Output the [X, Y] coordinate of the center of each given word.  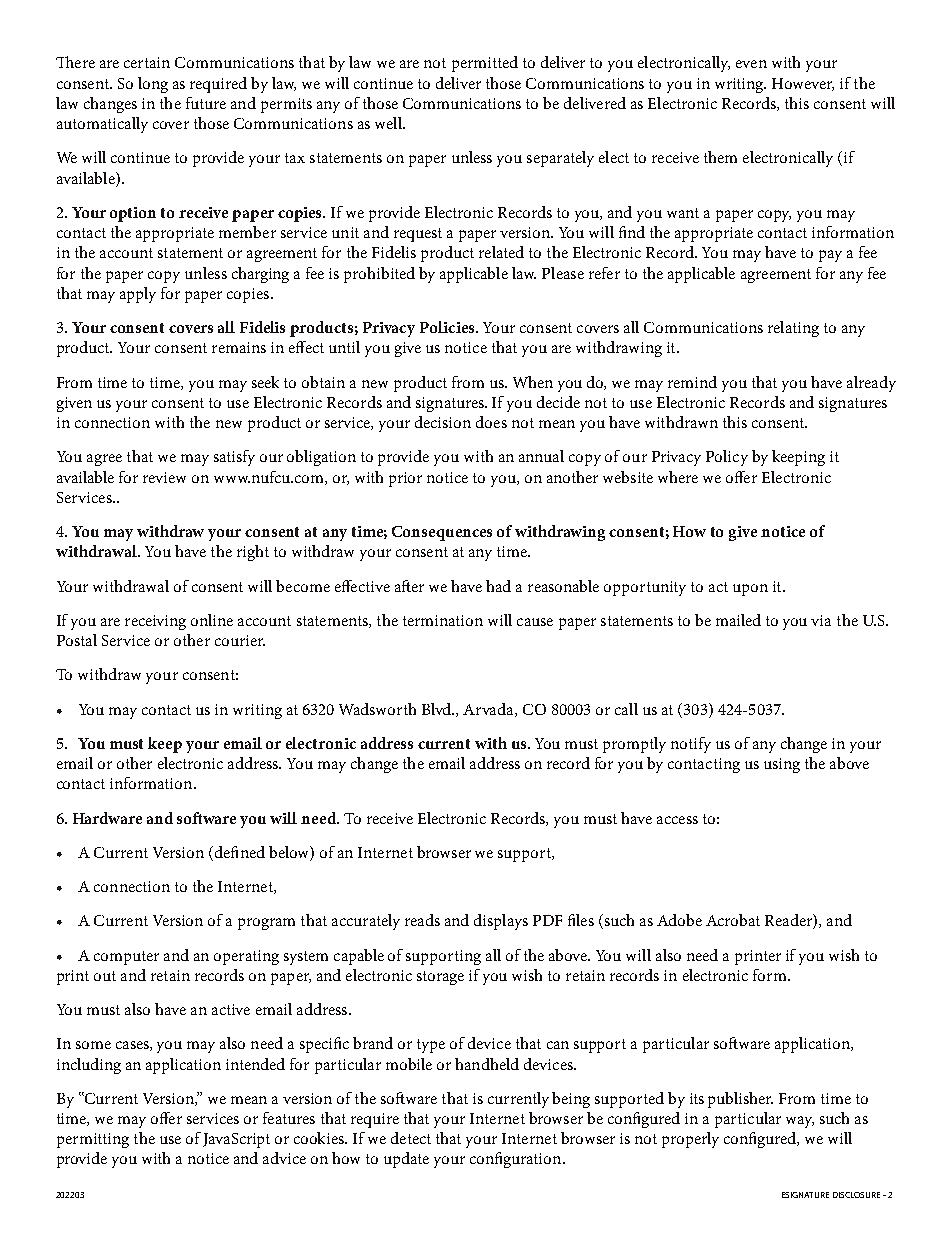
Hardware [107, 818]
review [164, 477]
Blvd [438, 709]
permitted [485, 64]
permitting [93, 1140]
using [782, 765]
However [803, 84]
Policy [727, 458]
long [153, 85]
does [491, 422]
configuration [517, 1160]
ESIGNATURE [805, 1195]
